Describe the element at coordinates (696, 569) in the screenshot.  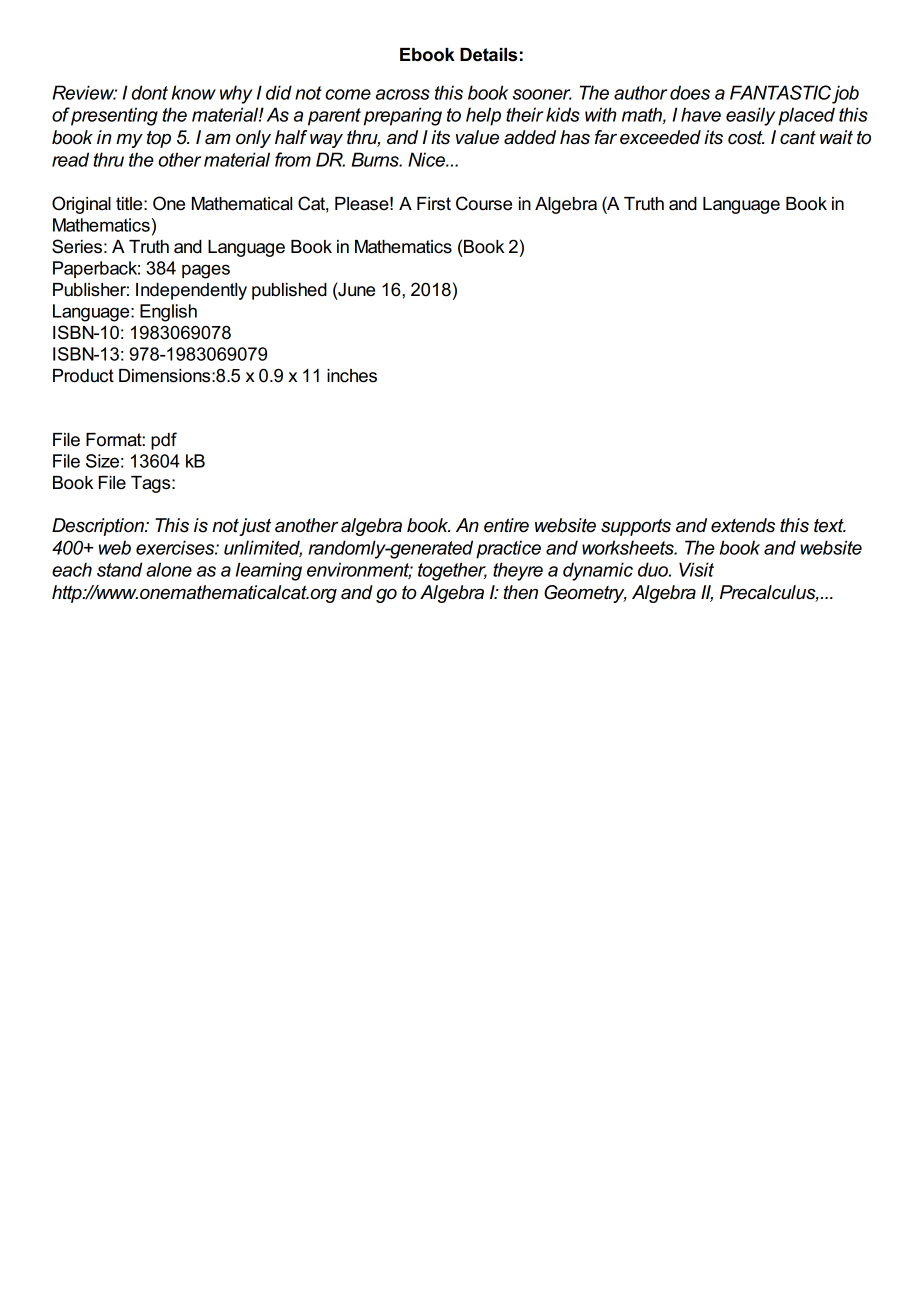
I see `Visit` at that location.
